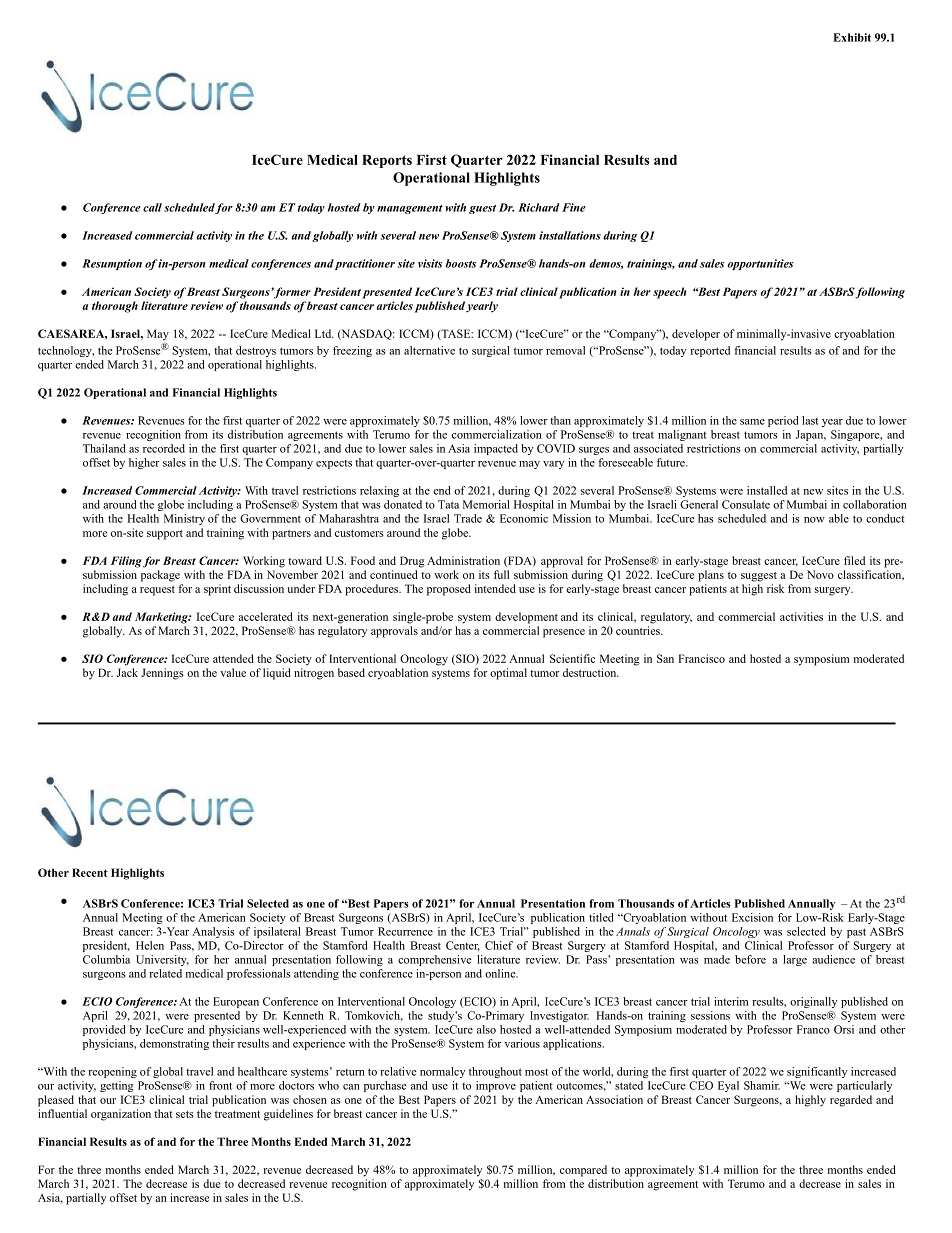 The image size is (952, 1233). I want to click on optimal, so click(508, 674).
